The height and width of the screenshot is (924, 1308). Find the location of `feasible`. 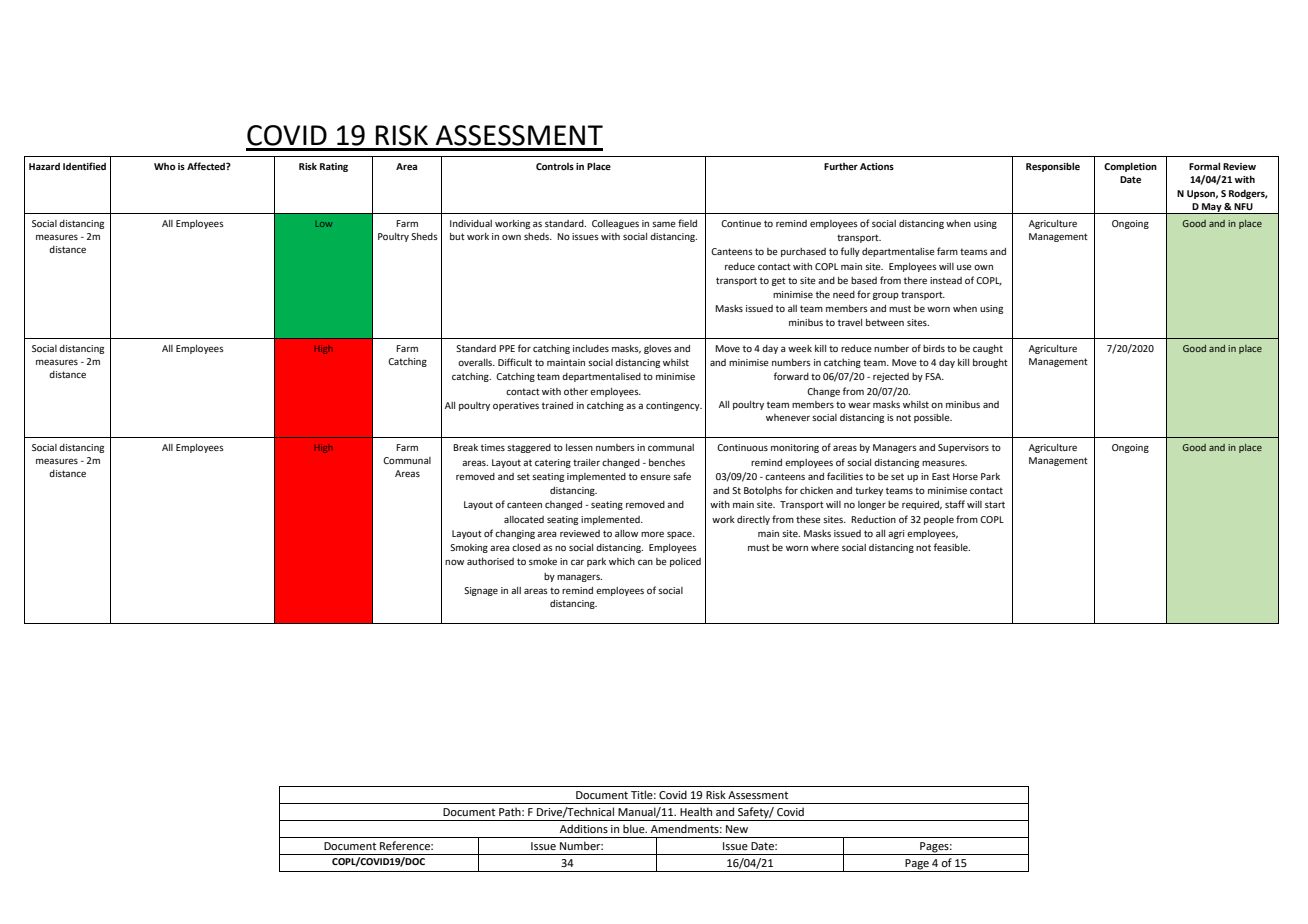

feasible is located at coordinates (952, 547).
